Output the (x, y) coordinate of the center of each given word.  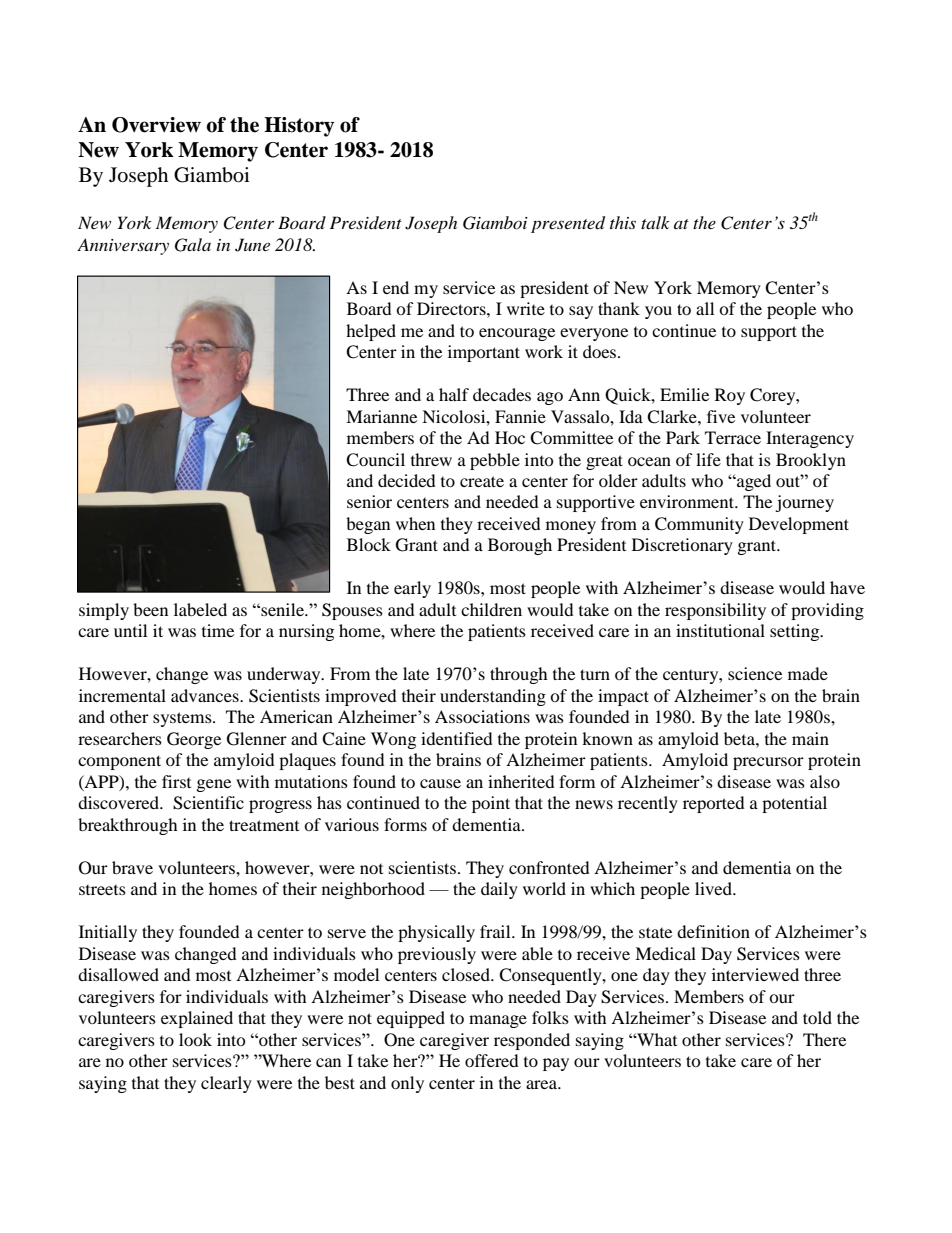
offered (492, 1060)
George (194, 740)
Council (375, 460)
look (195, 1039)
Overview (156, 125)
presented (568, 224)
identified (457, 738)
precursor (768, 763)
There (824, 1039)
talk (655, 222)
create (482, 481)
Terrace (733, 437)
